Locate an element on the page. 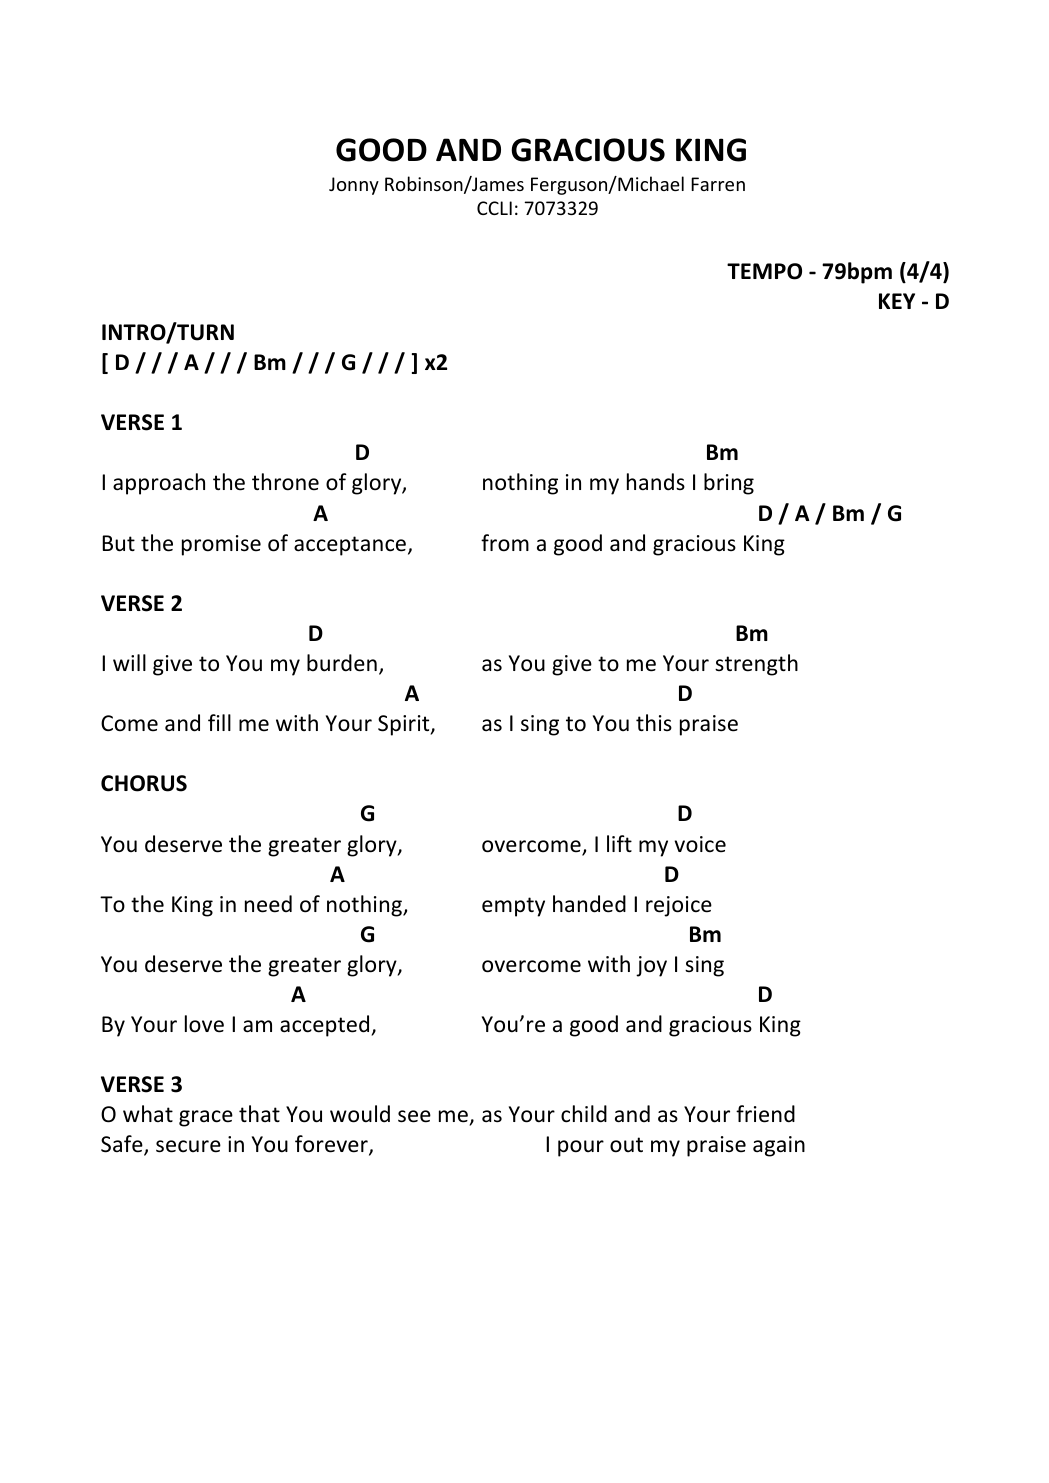  strength is located at coordinates (756, 665).
